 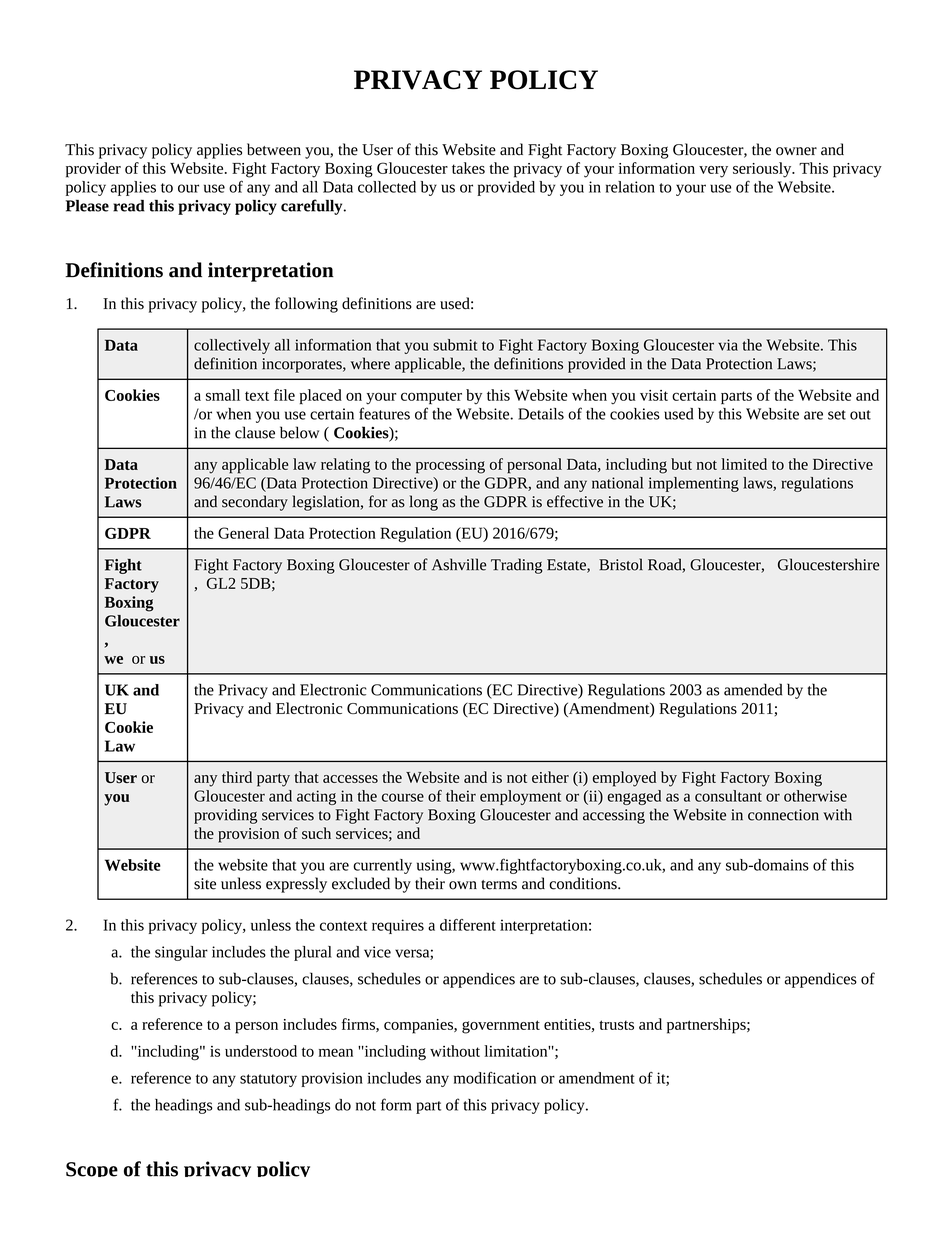 What do you see at coordinates (92, 1169) in the screenshot?
I see `Scope` at bounding box center [92, 1169].
